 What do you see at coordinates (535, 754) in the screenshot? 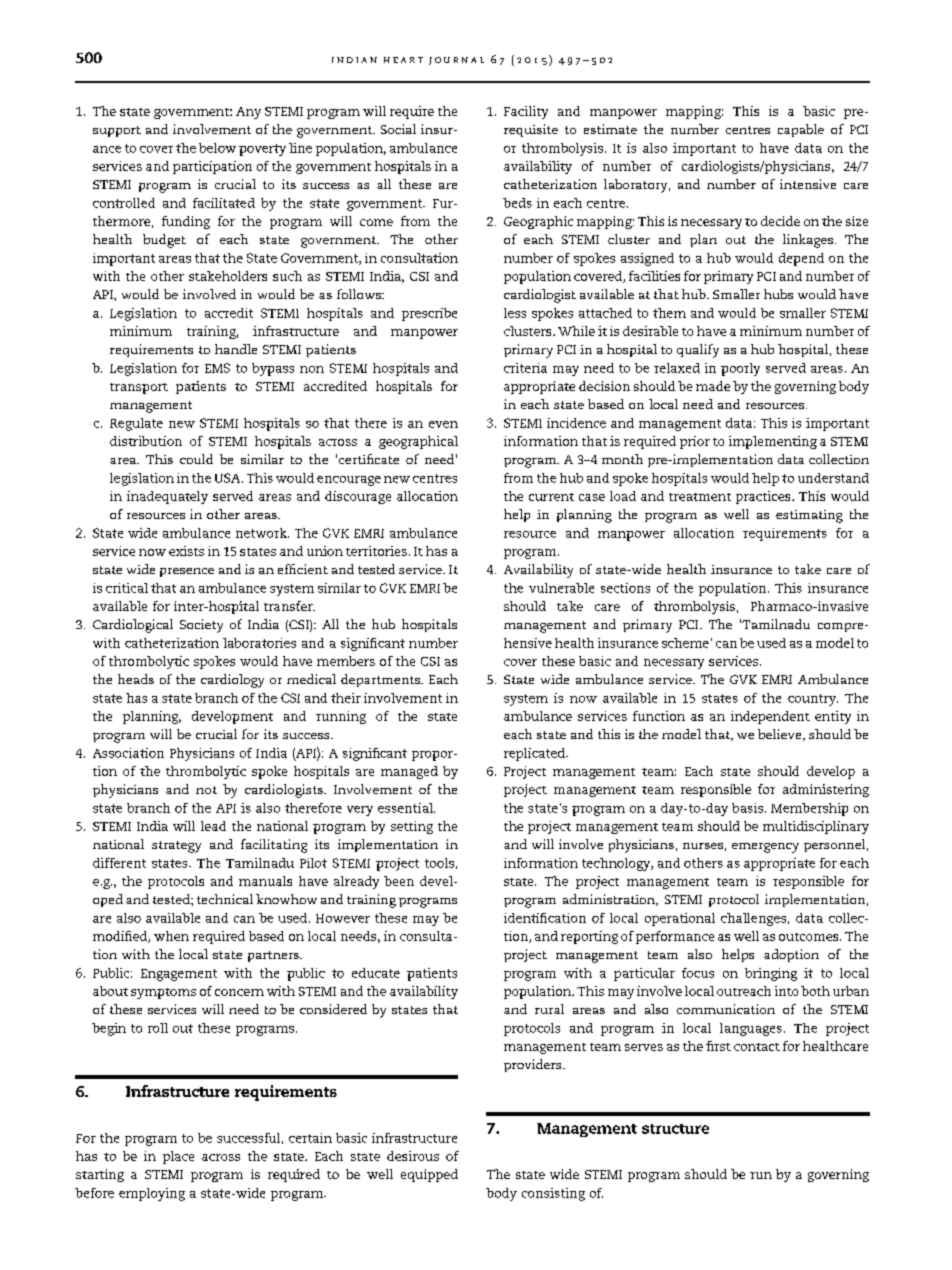
I see `replicated` at bounding box center [535, 754].
